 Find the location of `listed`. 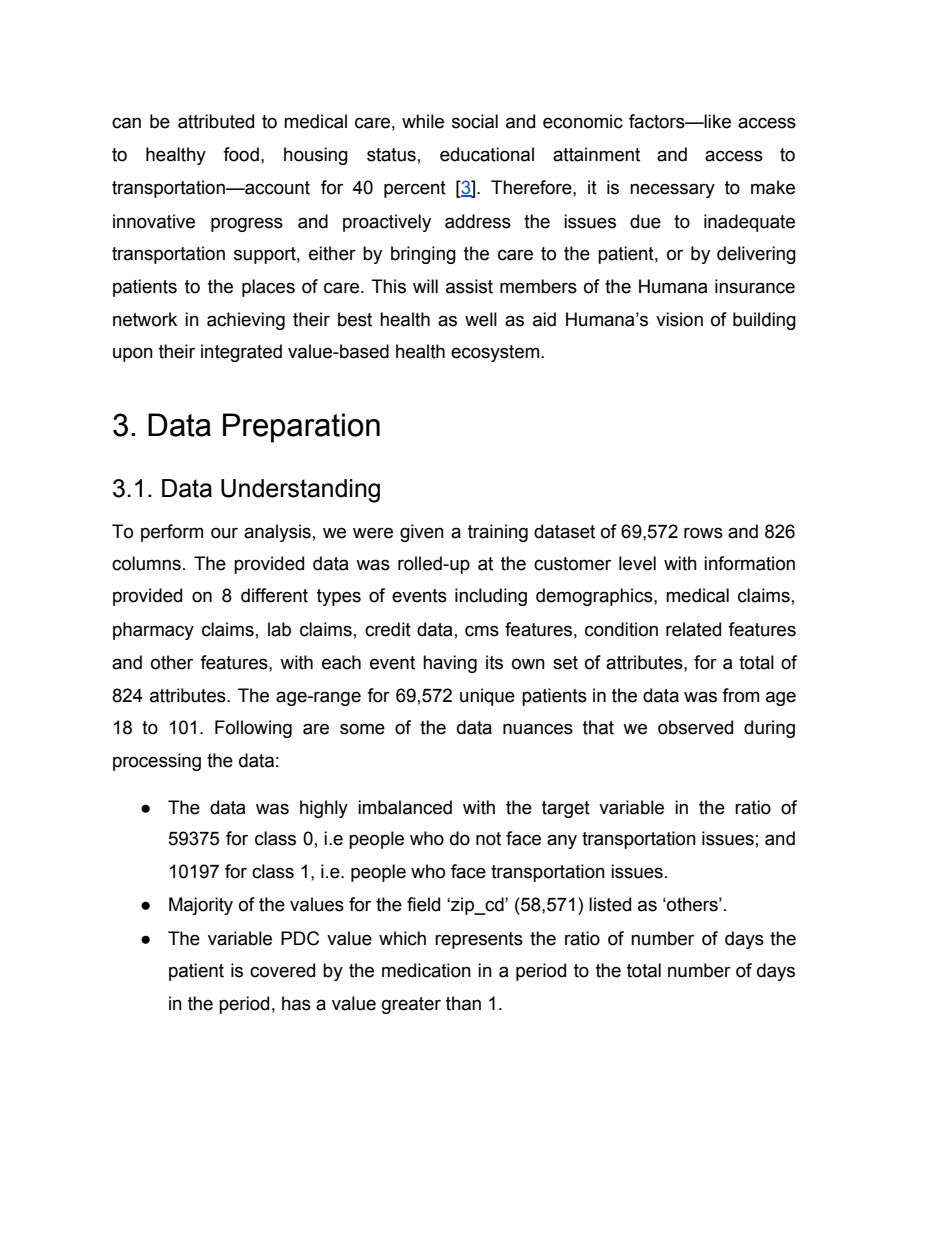

listed is located at coordinates (610, 904).
